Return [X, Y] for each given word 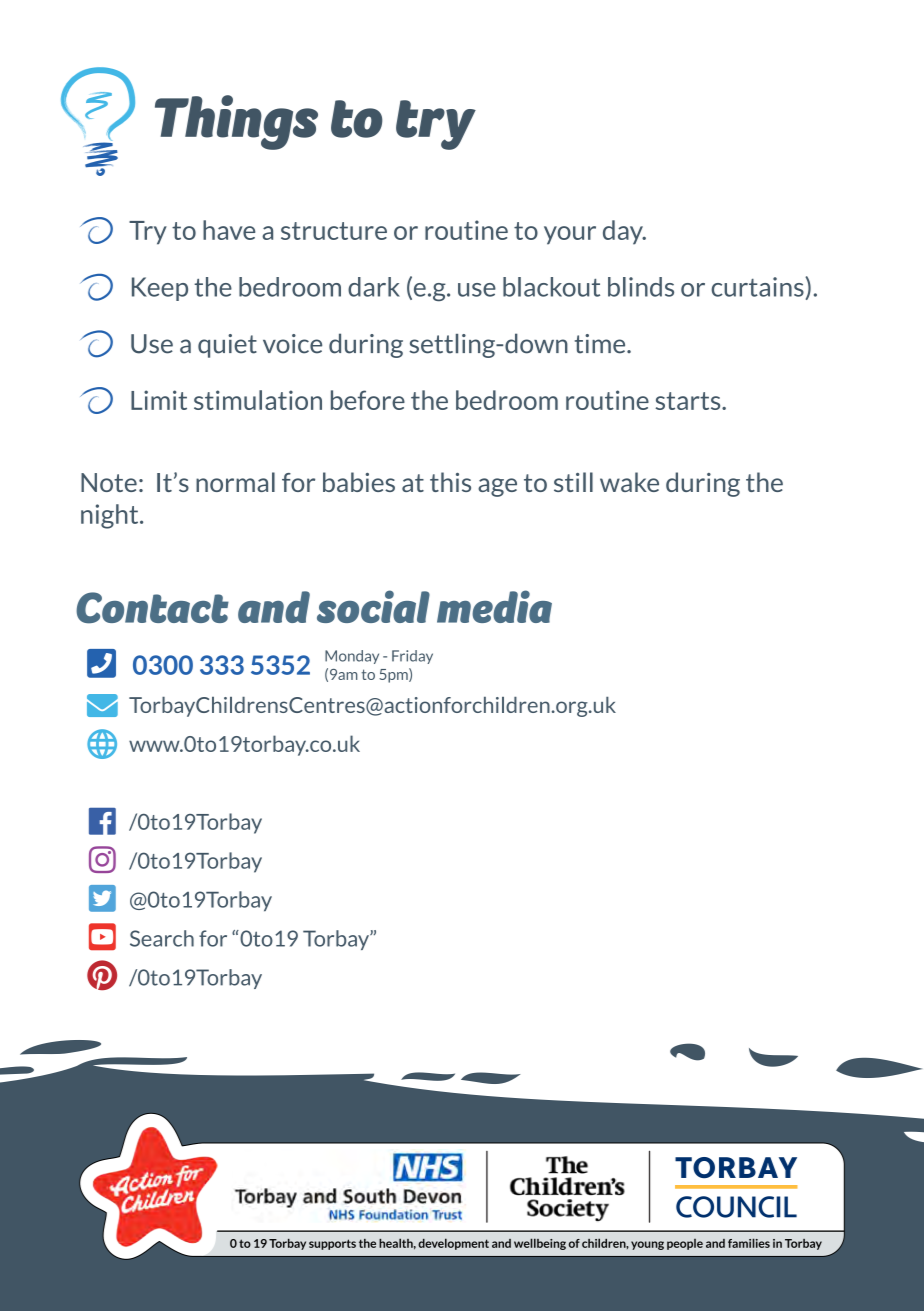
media [494, 606]
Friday [412, 657]
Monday [352, 657]
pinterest [102, 975]
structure [334, 231]
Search [162, 938]
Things [236, 122]
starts [689, 401]
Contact [152, 608]
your [570, 235]
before [368, 400]
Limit [159, 400]
